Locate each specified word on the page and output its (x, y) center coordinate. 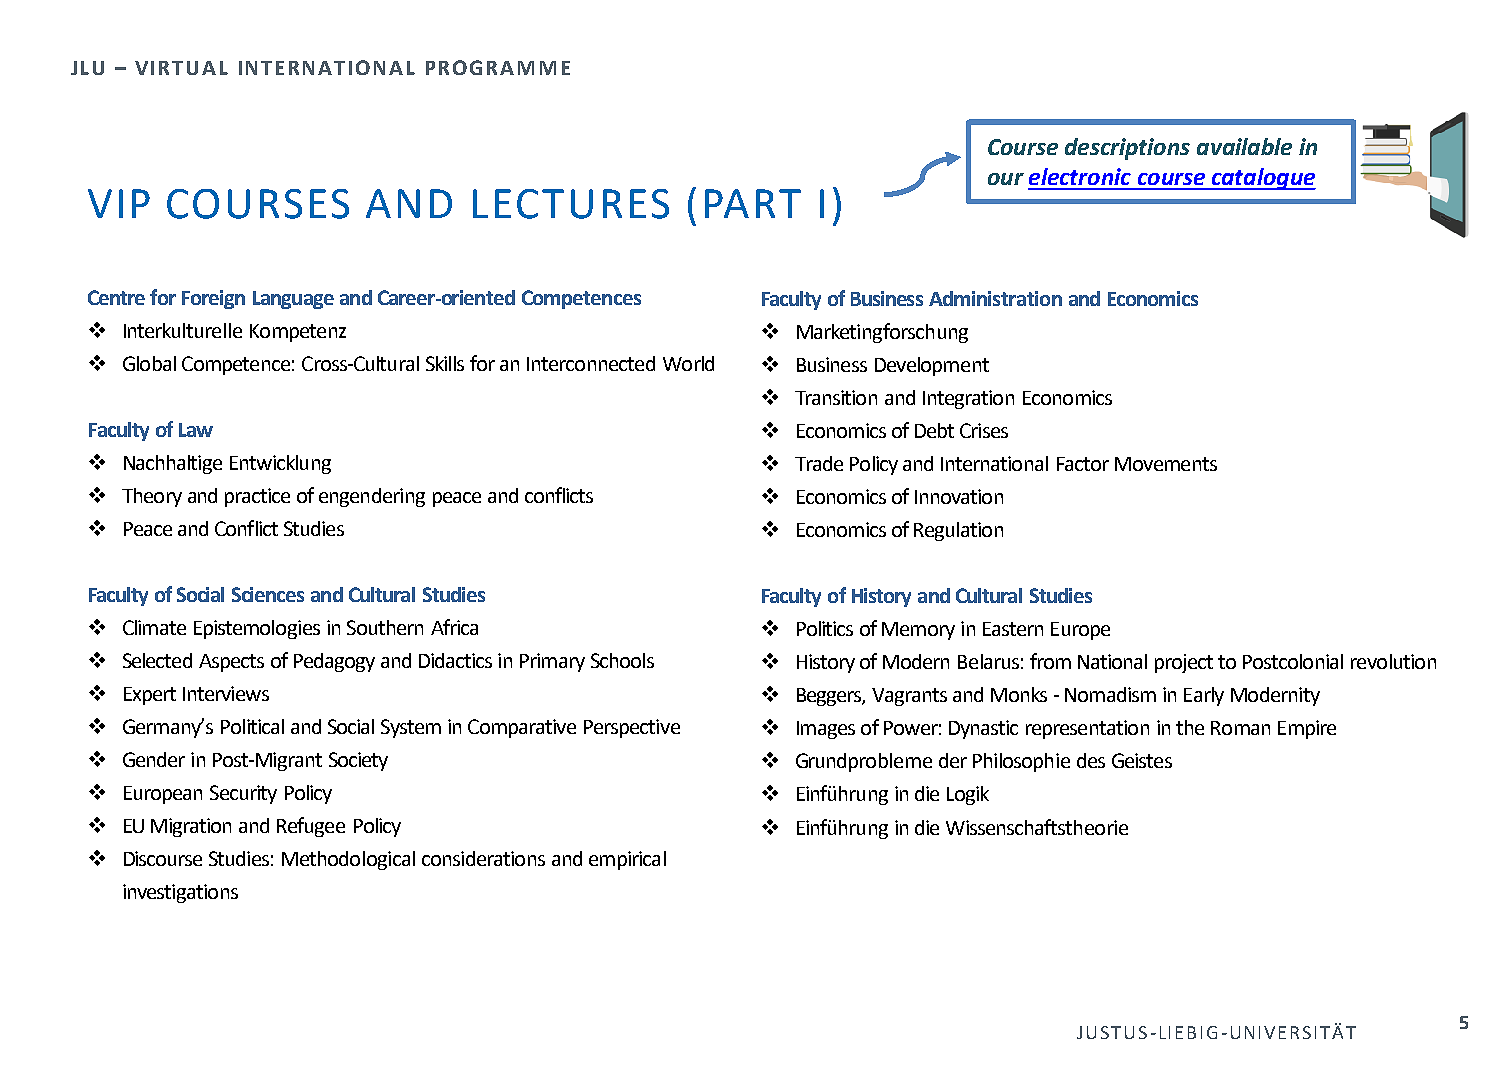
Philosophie (1021, 762)
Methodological (348, 860)
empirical (627, 860)
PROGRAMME (498, 67)
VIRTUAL (181, 68)
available (1244, 146)
